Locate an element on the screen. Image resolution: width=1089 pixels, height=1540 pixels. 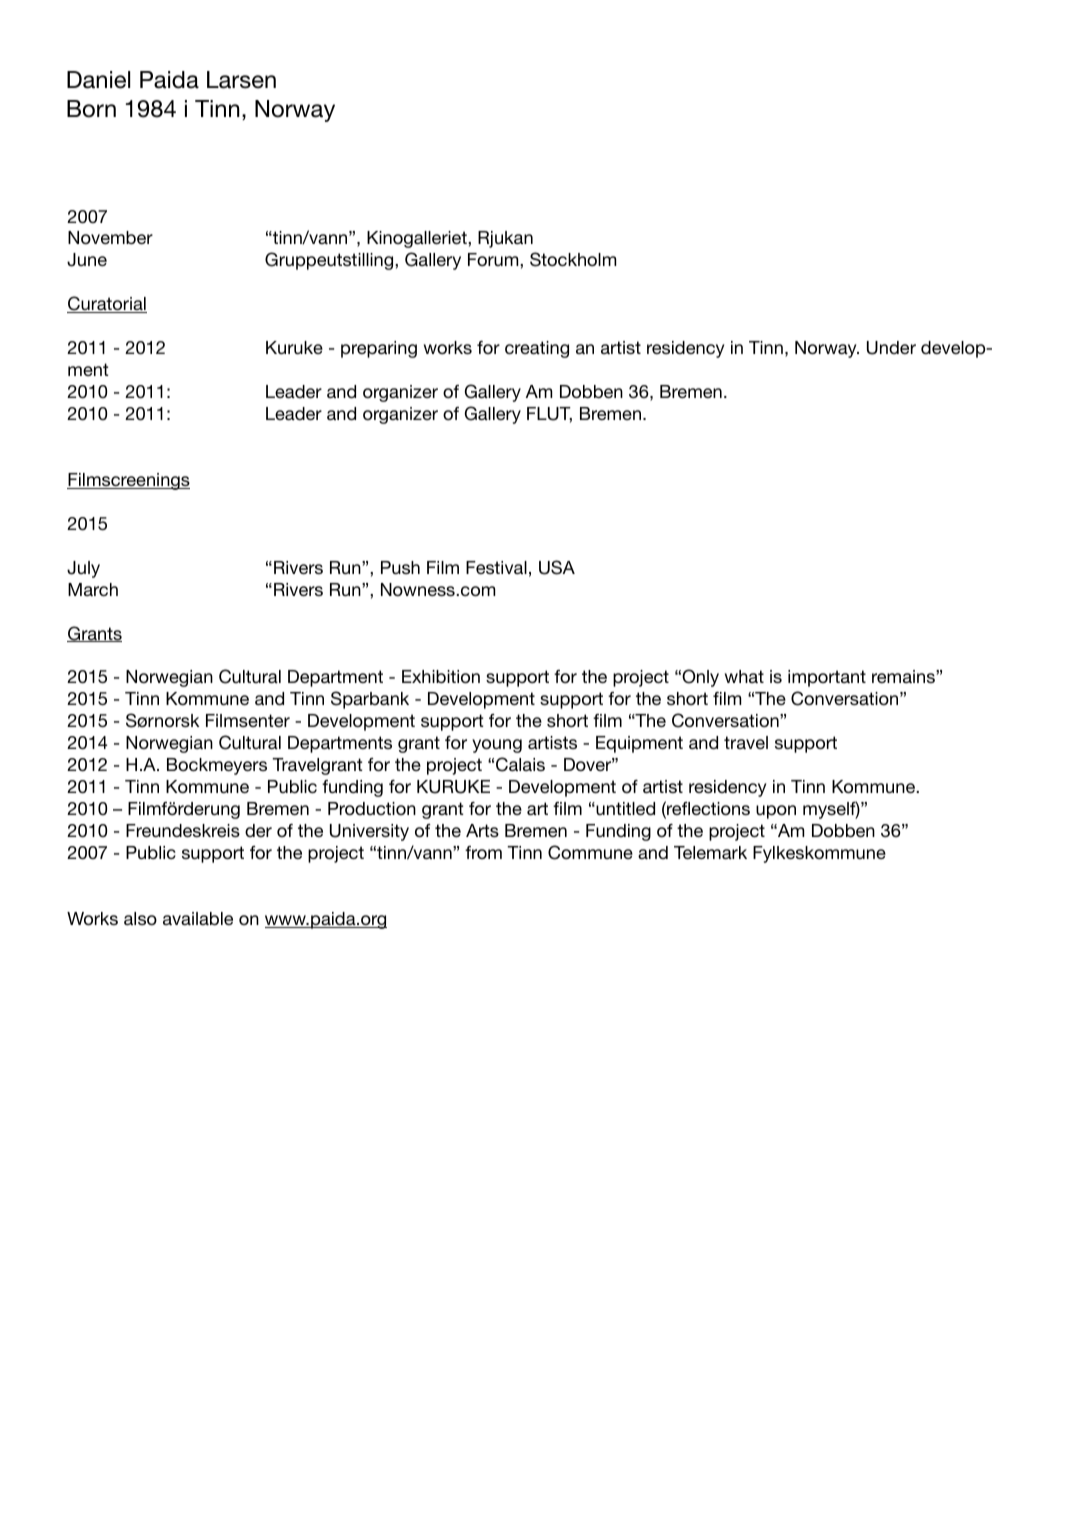
Stockholm is located at coordinates (573, 259).
